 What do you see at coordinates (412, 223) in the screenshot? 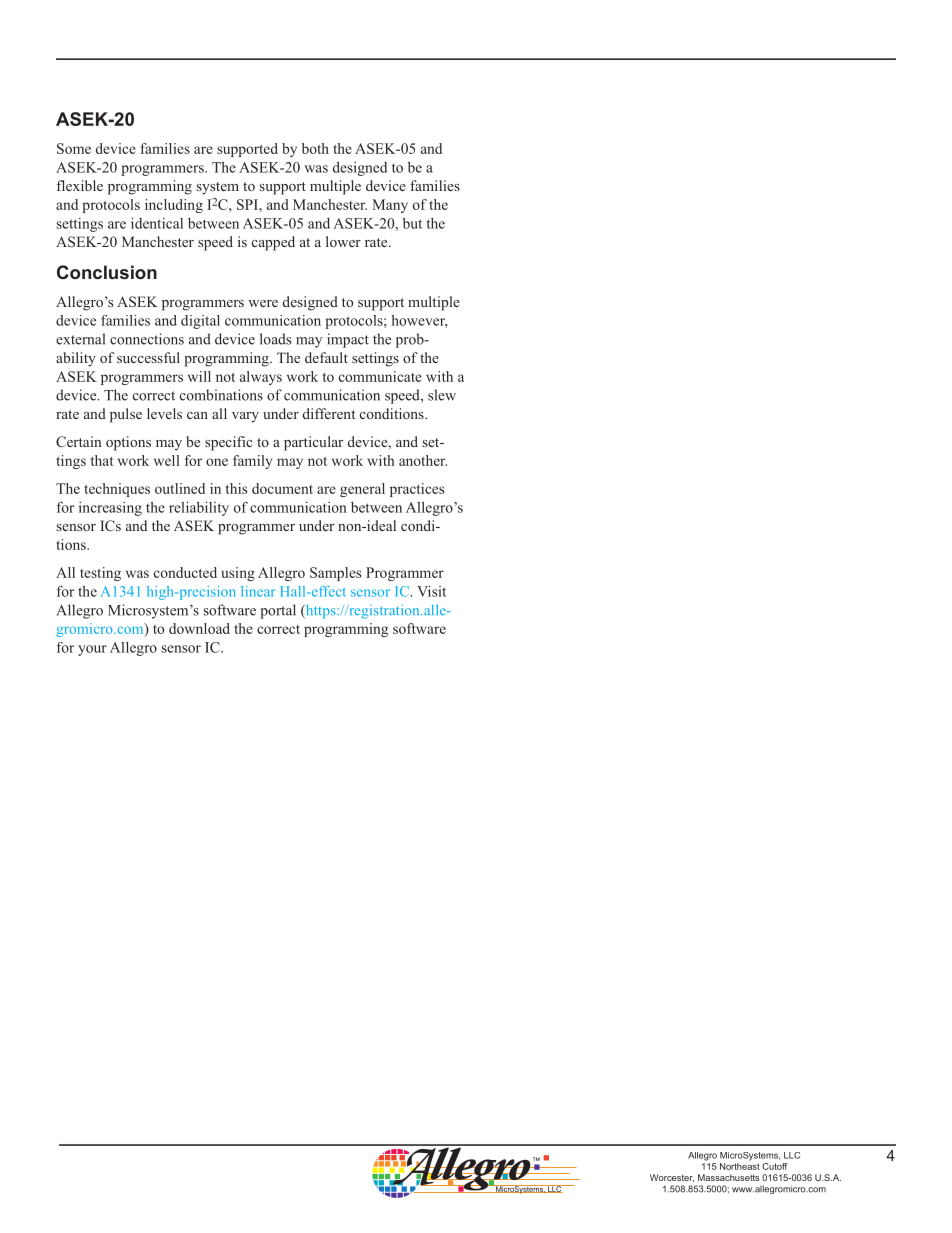
I see `but` at bounding box center [412, 223].
